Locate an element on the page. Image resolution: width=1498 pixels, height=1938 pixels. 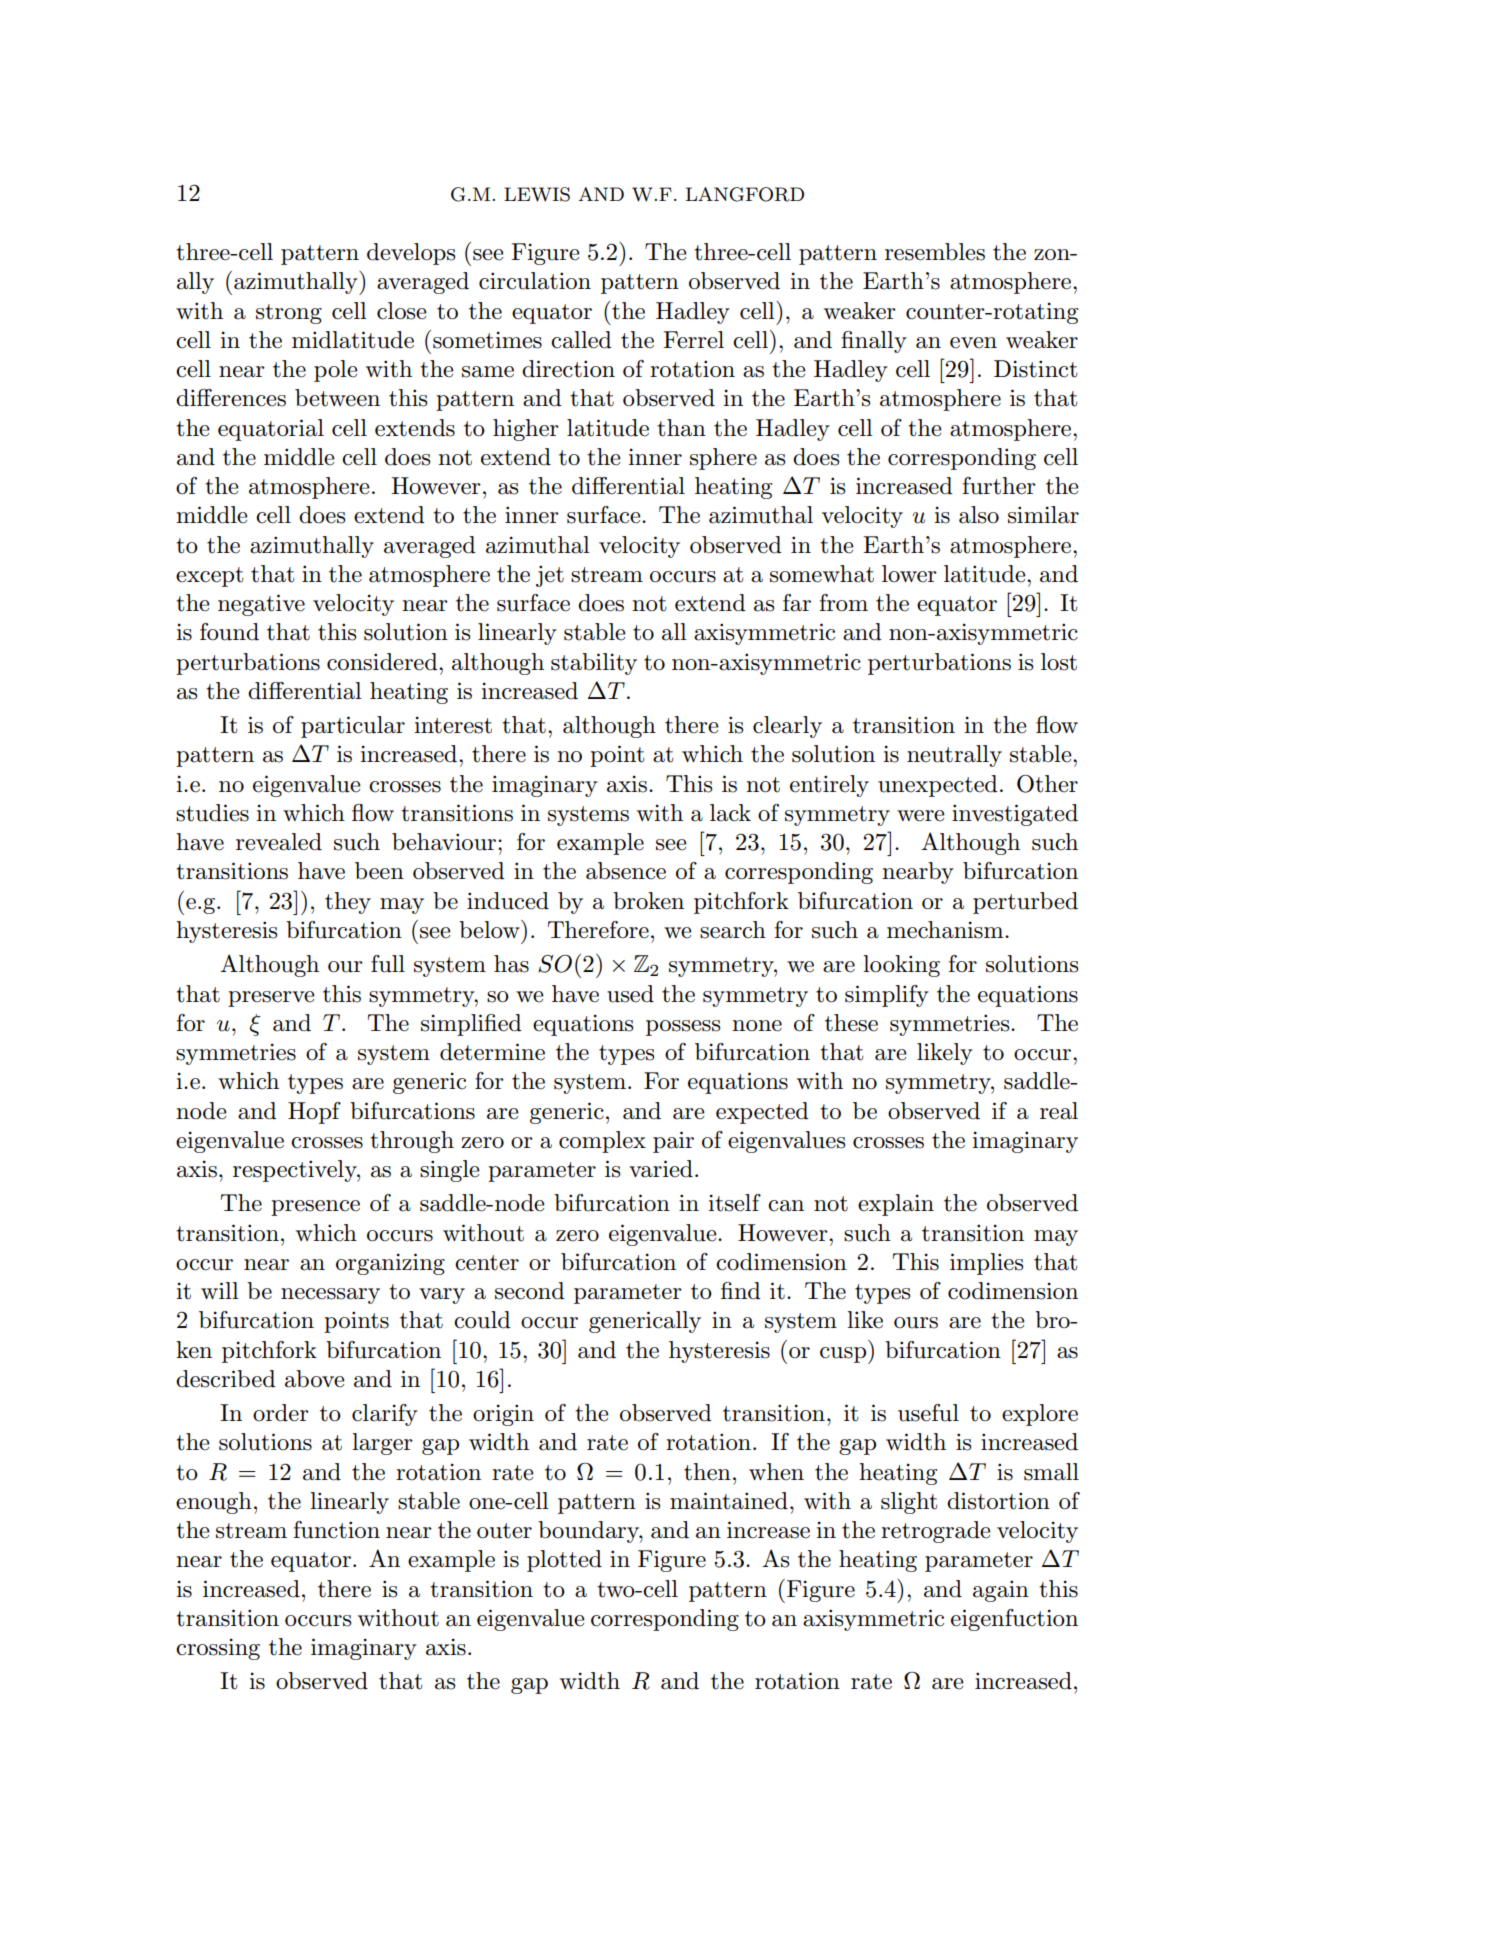
mechanism is located at coordinates (946, 930).
